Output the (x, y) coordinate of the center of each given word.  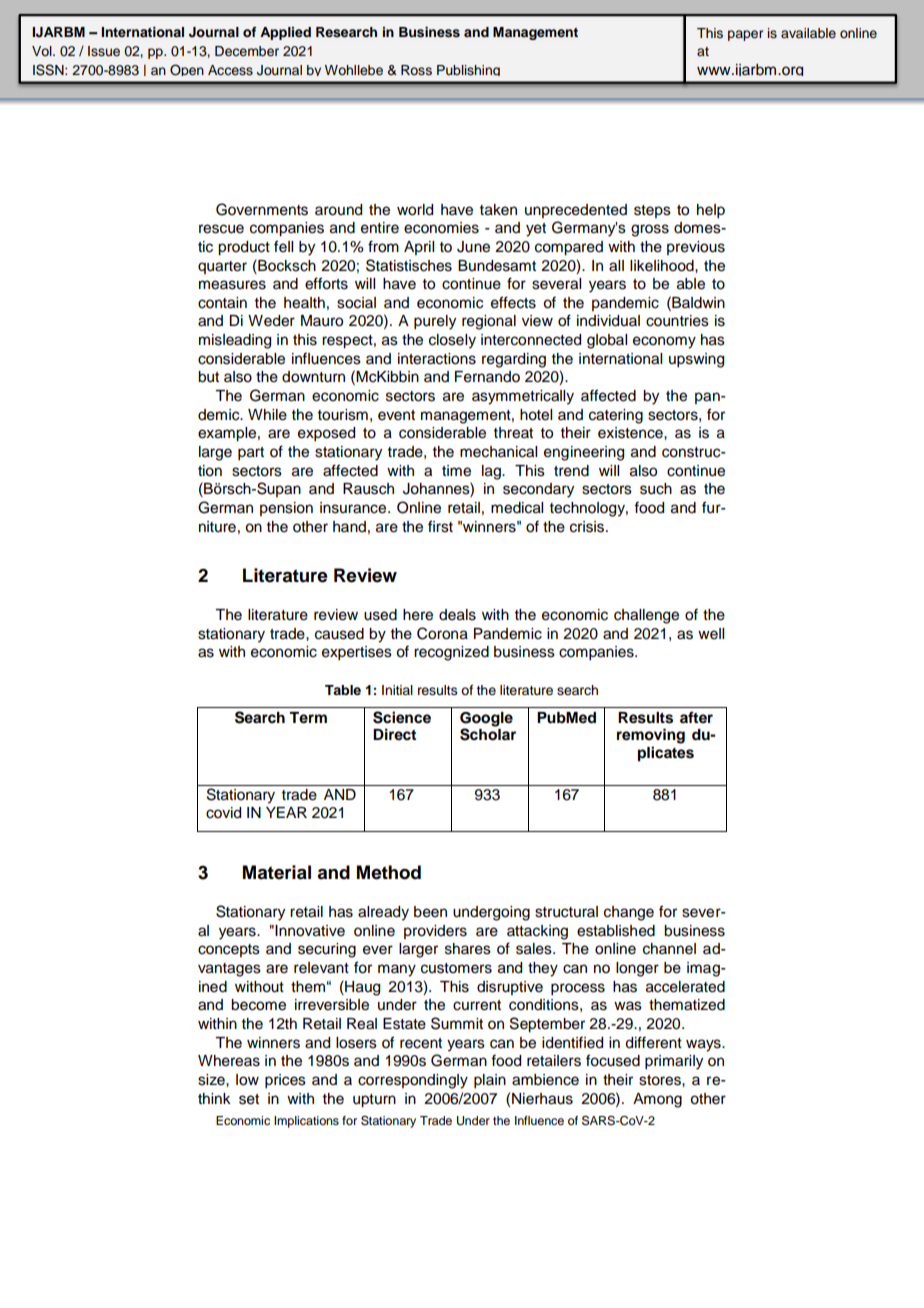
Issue (104, 51)
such (656, 489)
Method (389, 872)
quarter (222, 267)
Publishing (468, 70)
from (383, 246)
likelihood (663, 266)
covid (223, 813)
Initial (397, 690)
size (212, 1080)
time (456, 471)
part (251, 454)
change (629, 913)
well (711, 634)
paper (745, 35)
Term (308, 718)
